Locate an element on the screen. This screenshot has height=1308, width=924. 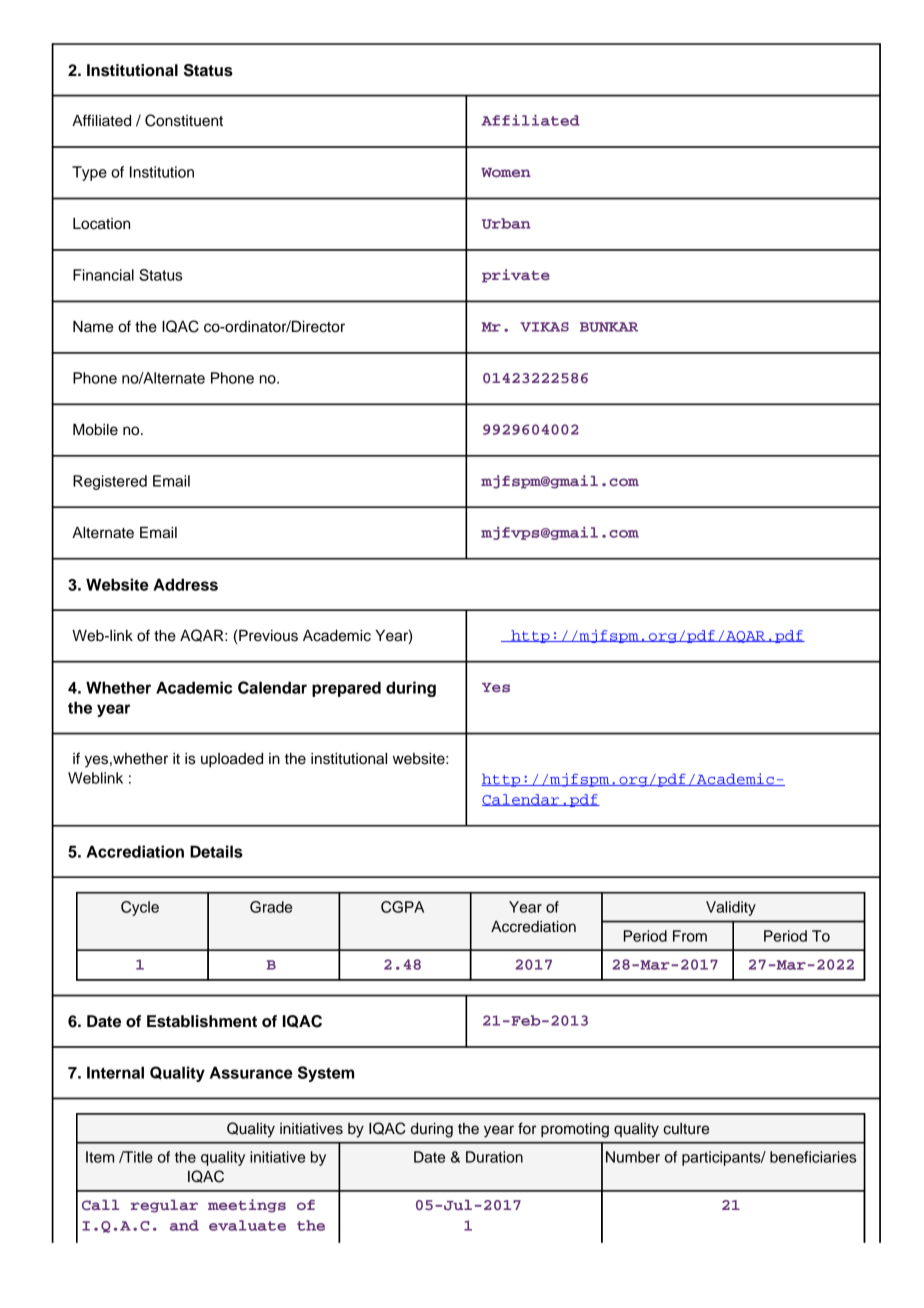
Women is located at coordinates (506, 172).
